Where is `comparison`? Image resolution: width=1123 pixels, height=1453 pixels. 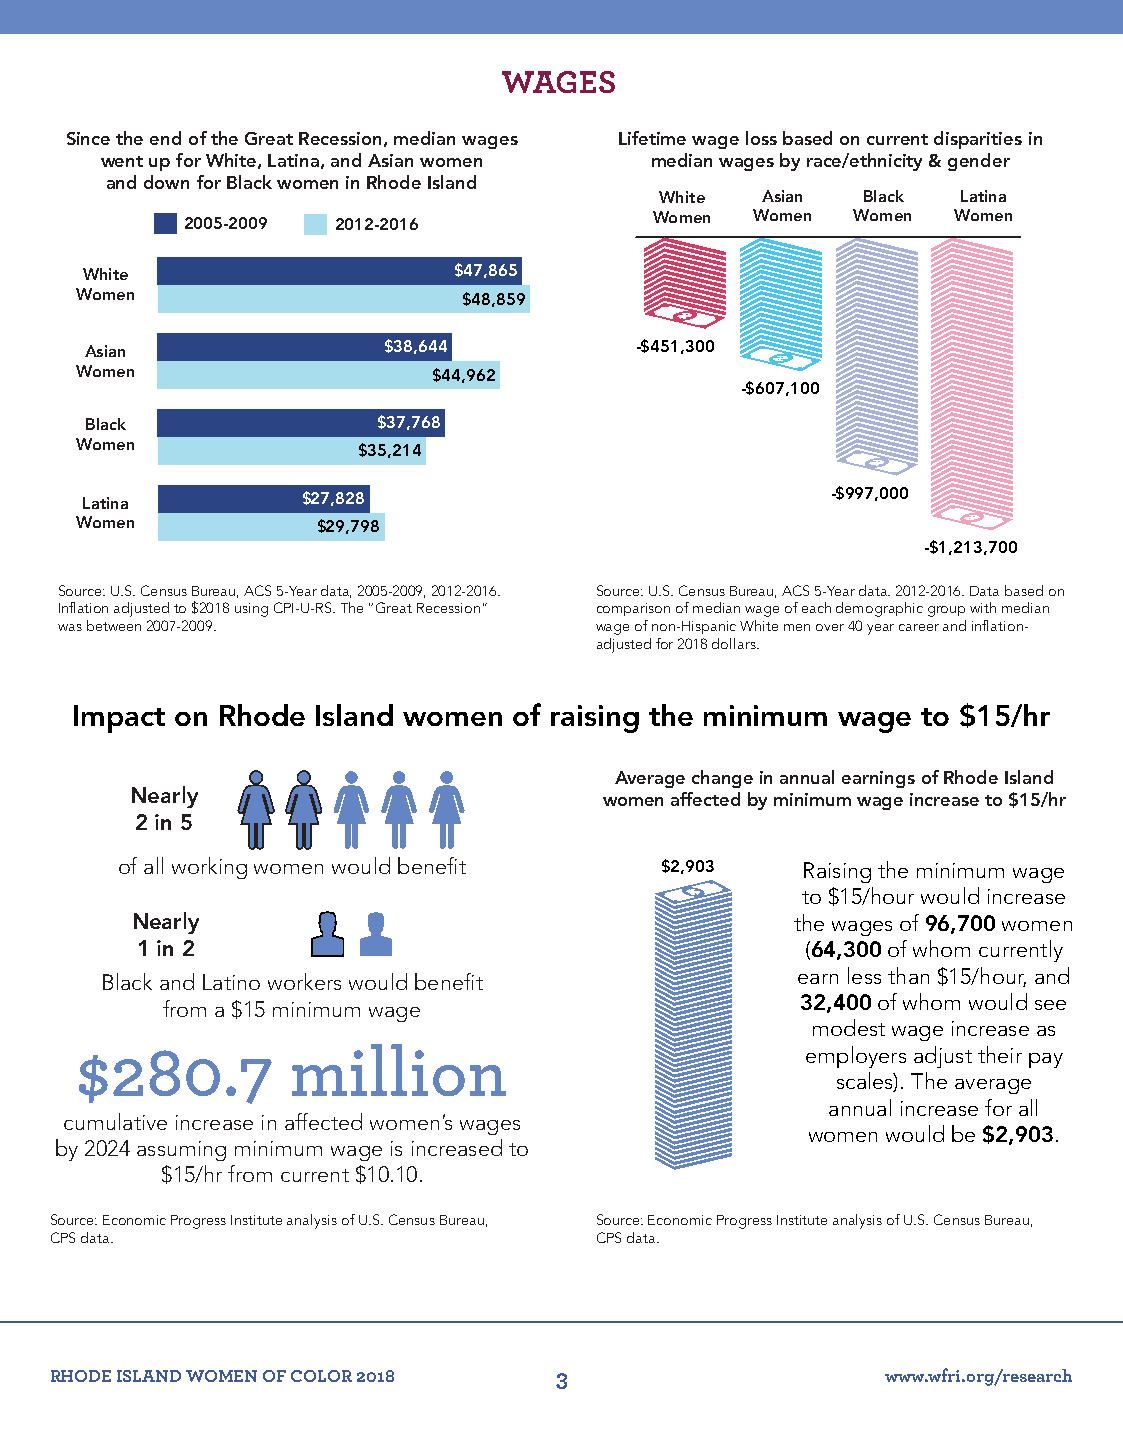 comparison is located at coordinates (633, 609).
